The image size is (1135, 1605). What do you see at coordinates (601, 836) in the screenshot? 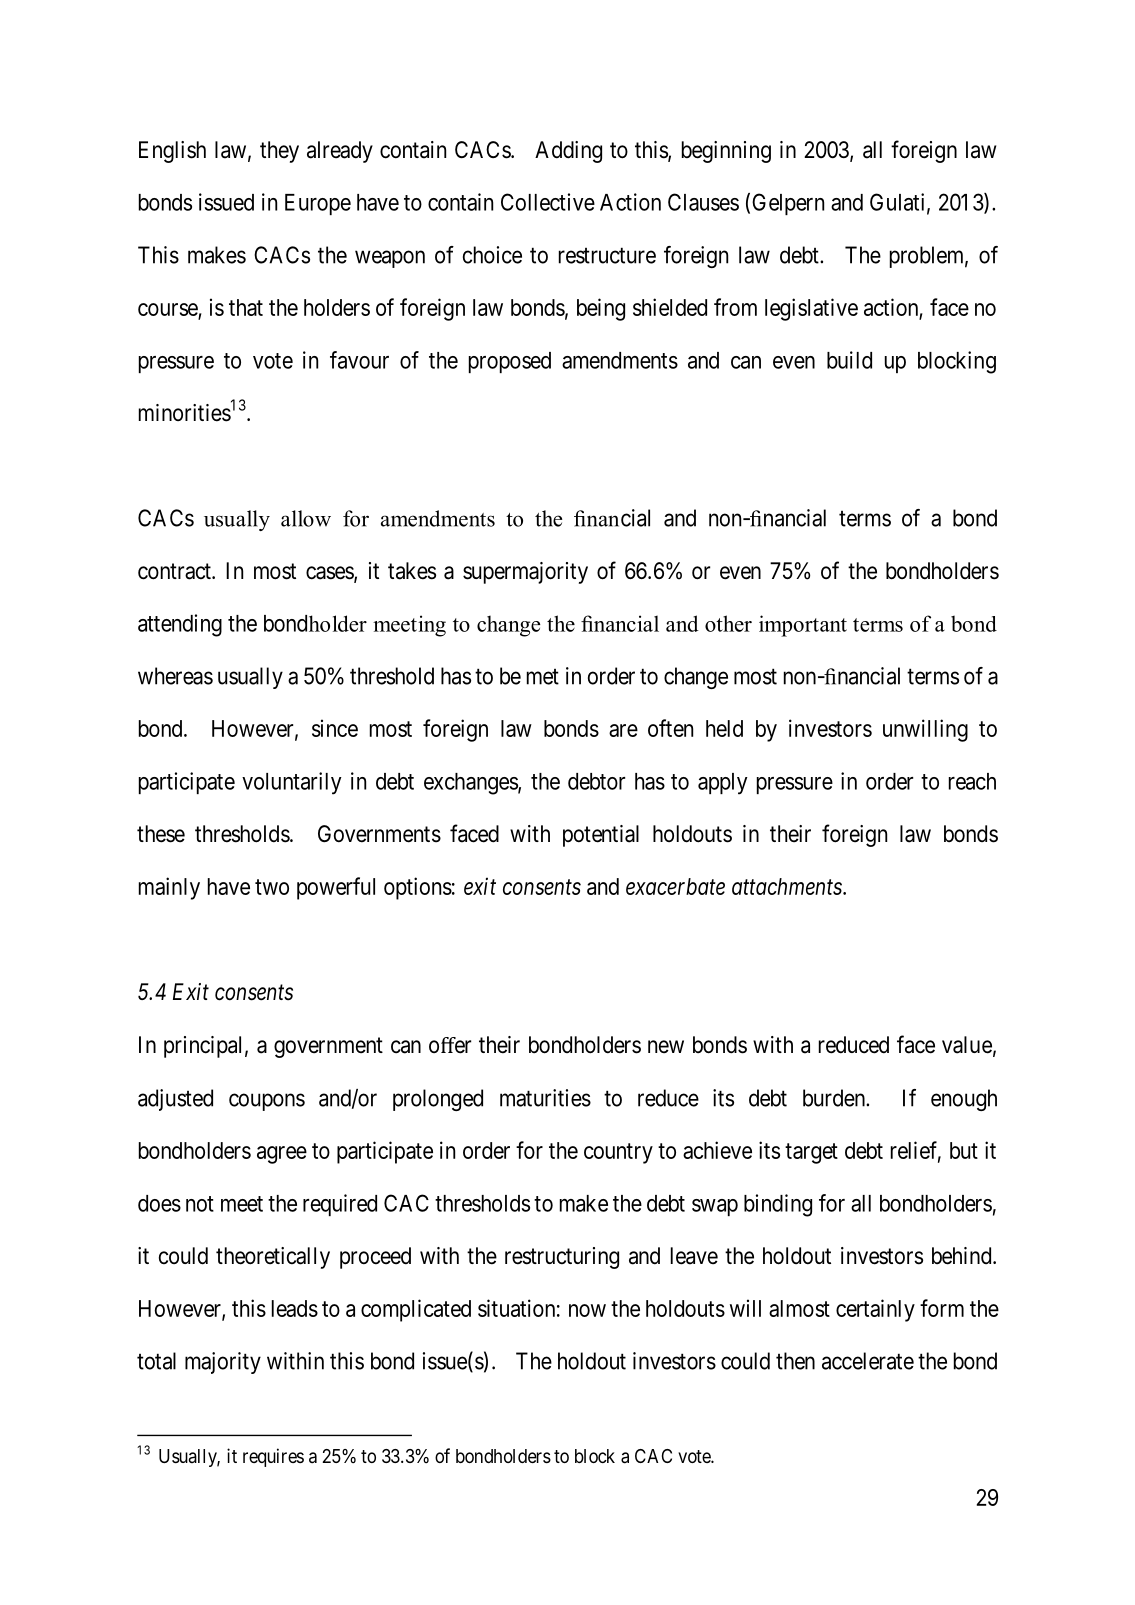
I see `potential` at bounding box center [601, 836].
